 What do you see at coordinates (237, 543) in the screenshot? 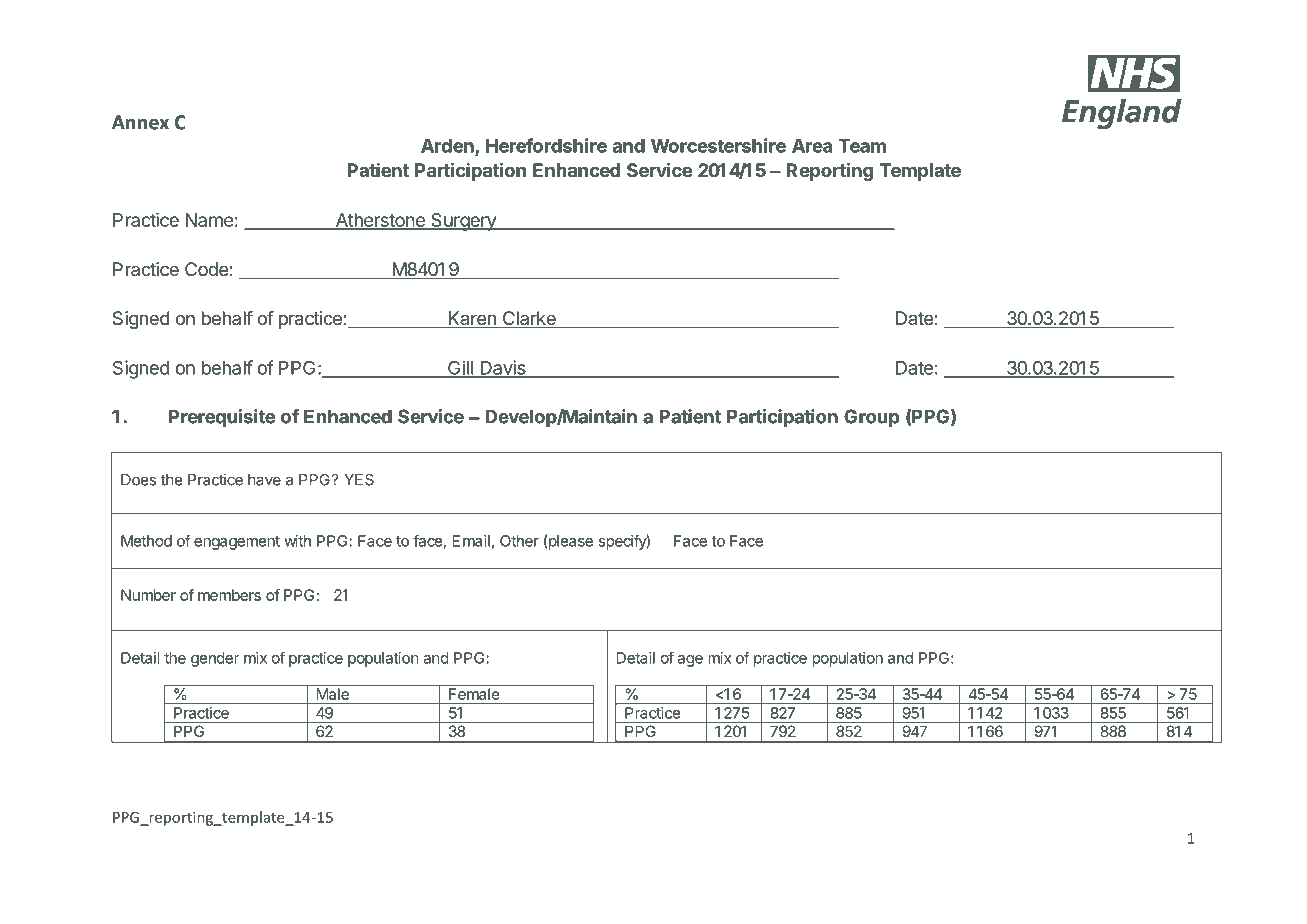
I see `engagement` at bounding box center [237, 543].
